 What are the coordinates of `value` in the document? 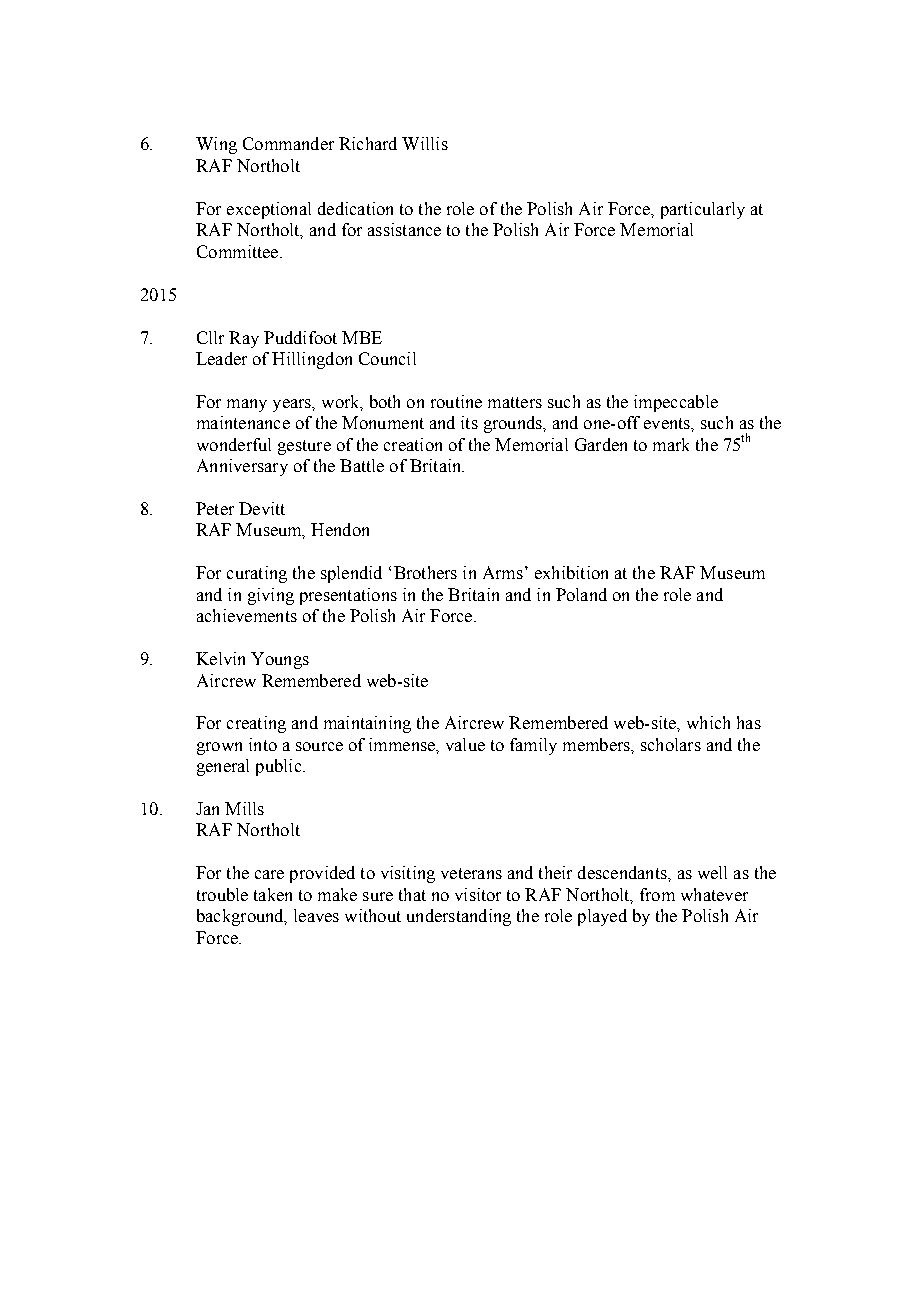 It's located at (465, 744).
